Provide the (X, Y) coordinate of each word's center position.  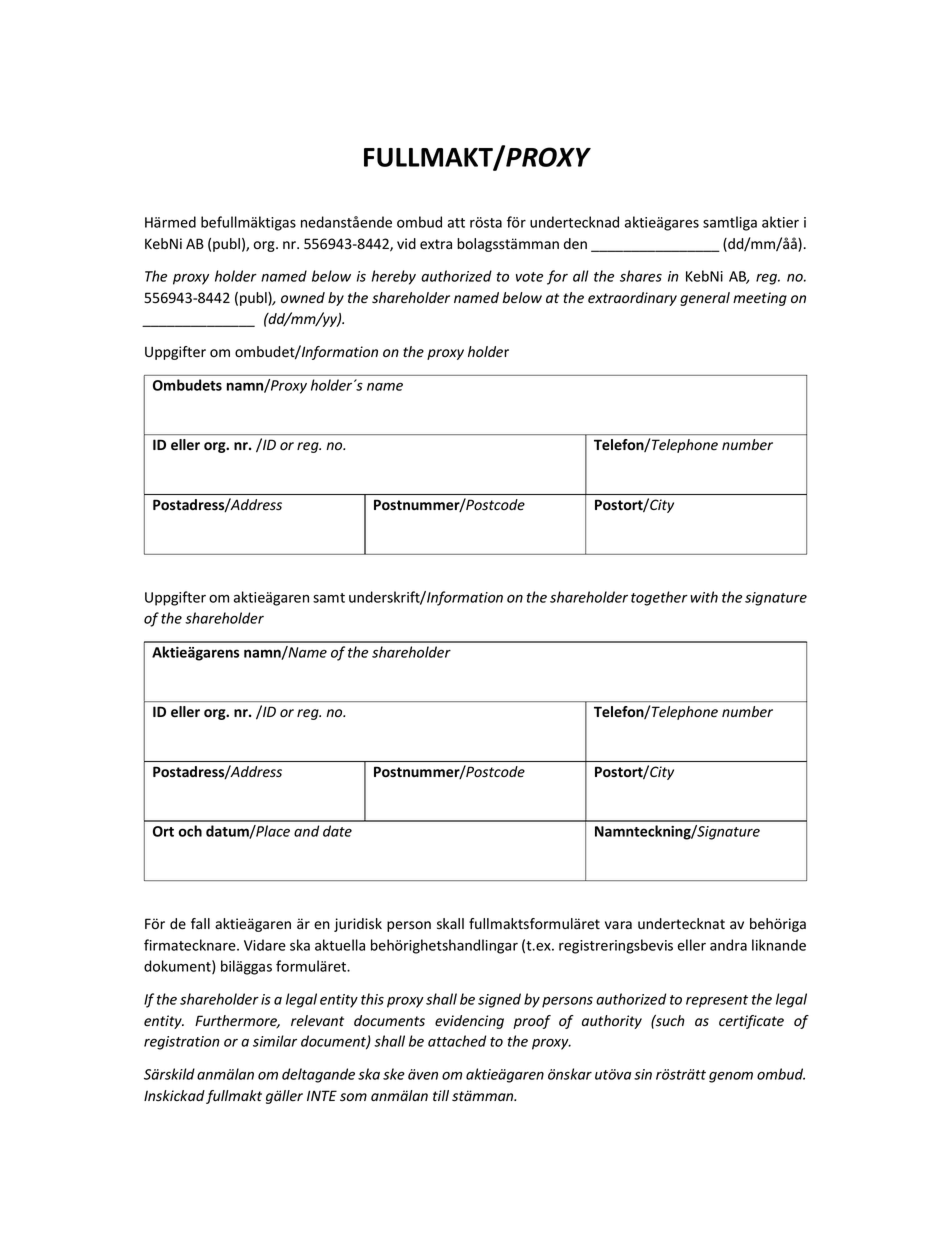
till (441, 1095)
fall (200, 924)
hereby (394, 277)
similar (275, 1041)
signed (499, 1000)
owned (303, 297)
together (659, 598)
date (337, 831)
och (190, 831)
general (705, 299)
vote (529, 277)
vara (618, 925)
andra (728, 945)
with (704, 597)
